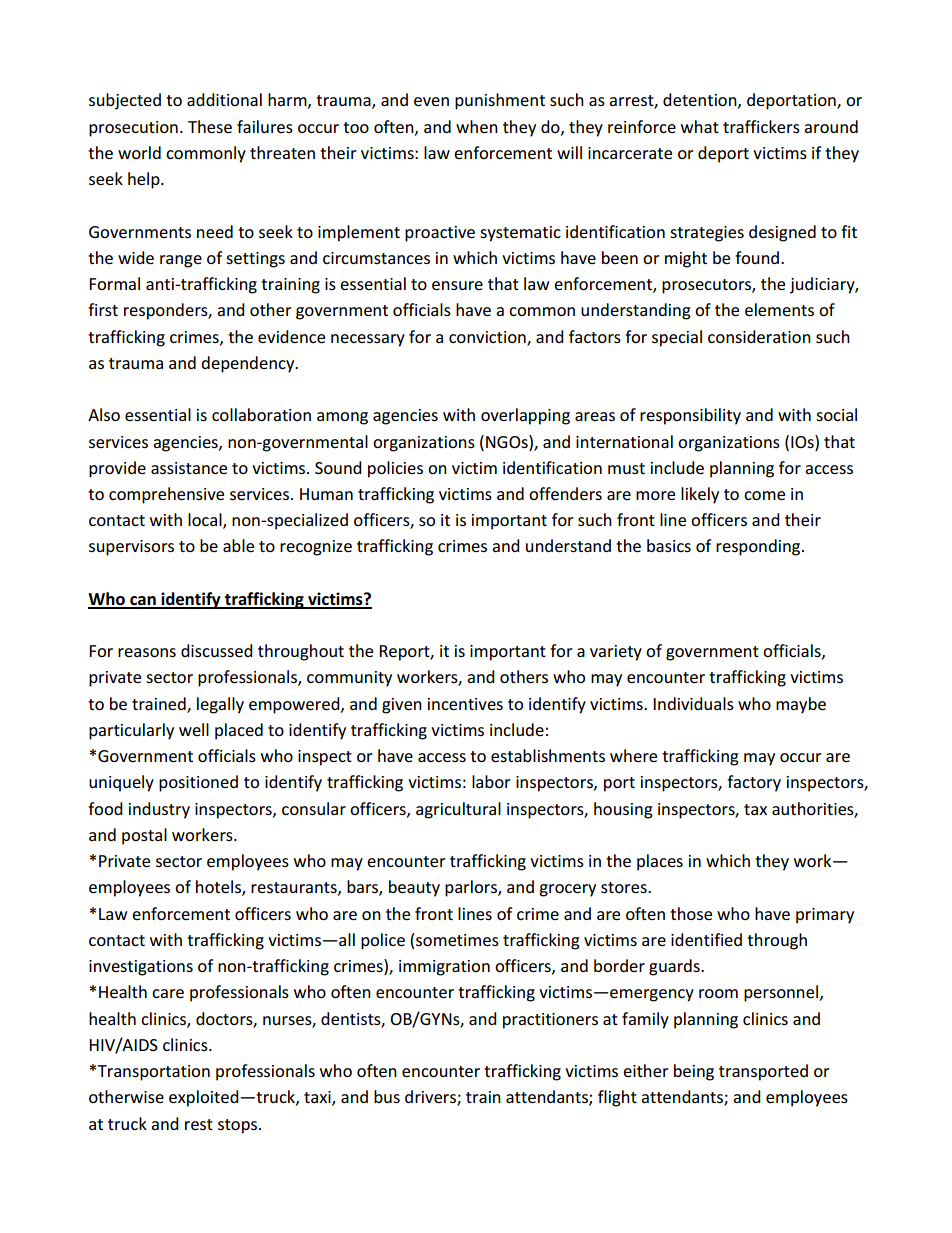  Describe the element at coordinates (239, 1126) in the screenshot. I see `stops` at that location.
